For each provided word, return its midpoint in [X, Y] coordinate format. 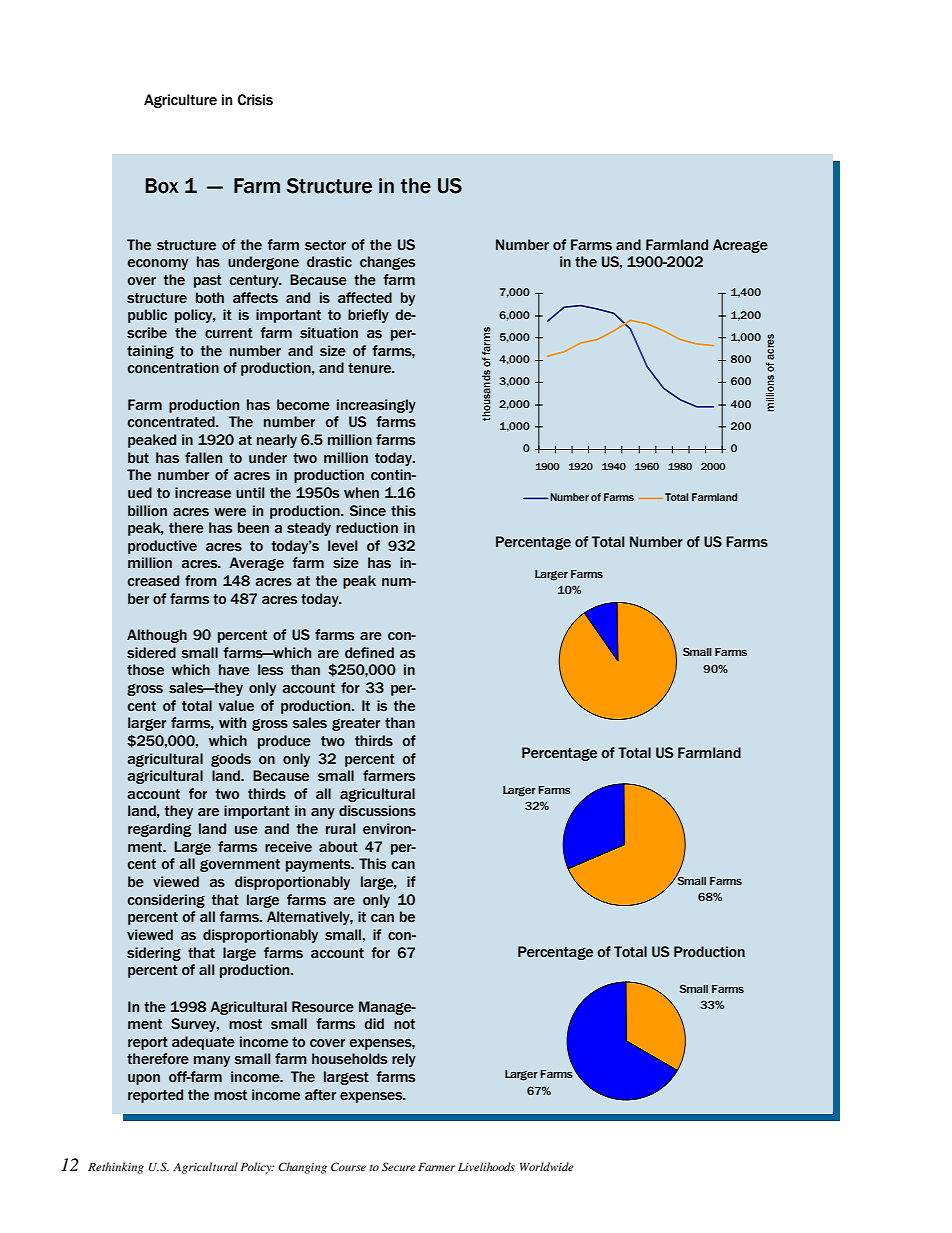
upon [144, 1079]
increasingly [376, 406]
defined [369, 653]
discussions [377, 811]
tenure [371, 368]
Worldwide [547, 1166]
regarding [159, 830]
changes [387, 263]
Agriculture [180, 101]
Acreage [740, 246]
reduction [367, 528]
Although [157, 636]
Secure [399, 1166]
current [229, 333]
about [338, 847]
